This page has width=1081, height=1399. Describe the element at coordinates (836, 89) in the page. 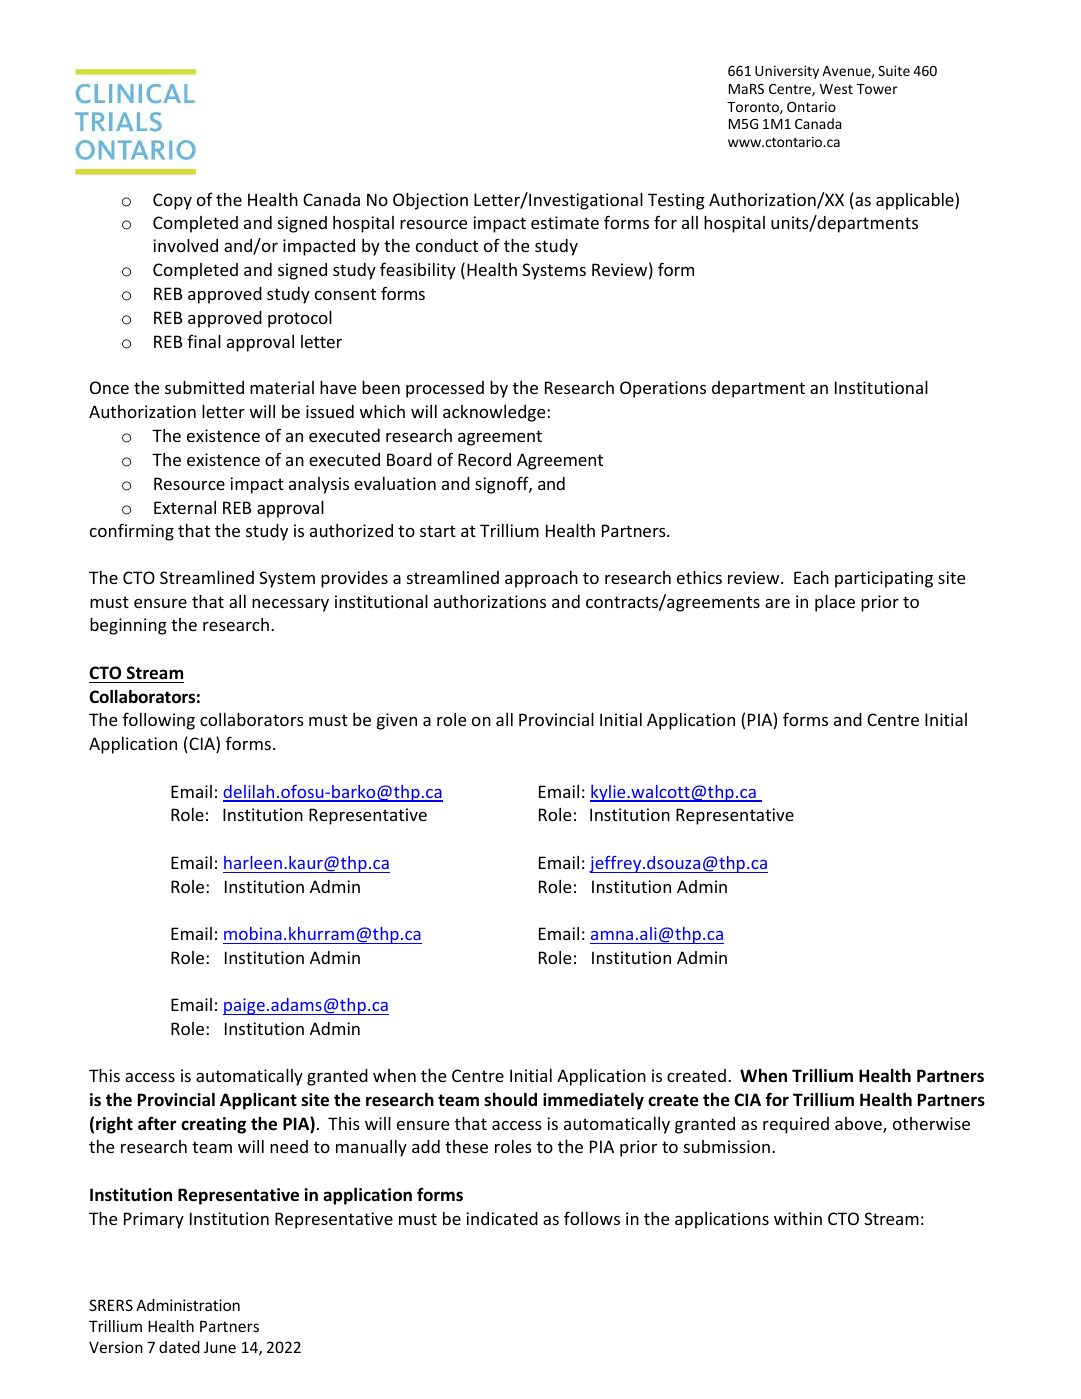

I see `West` at that location.
